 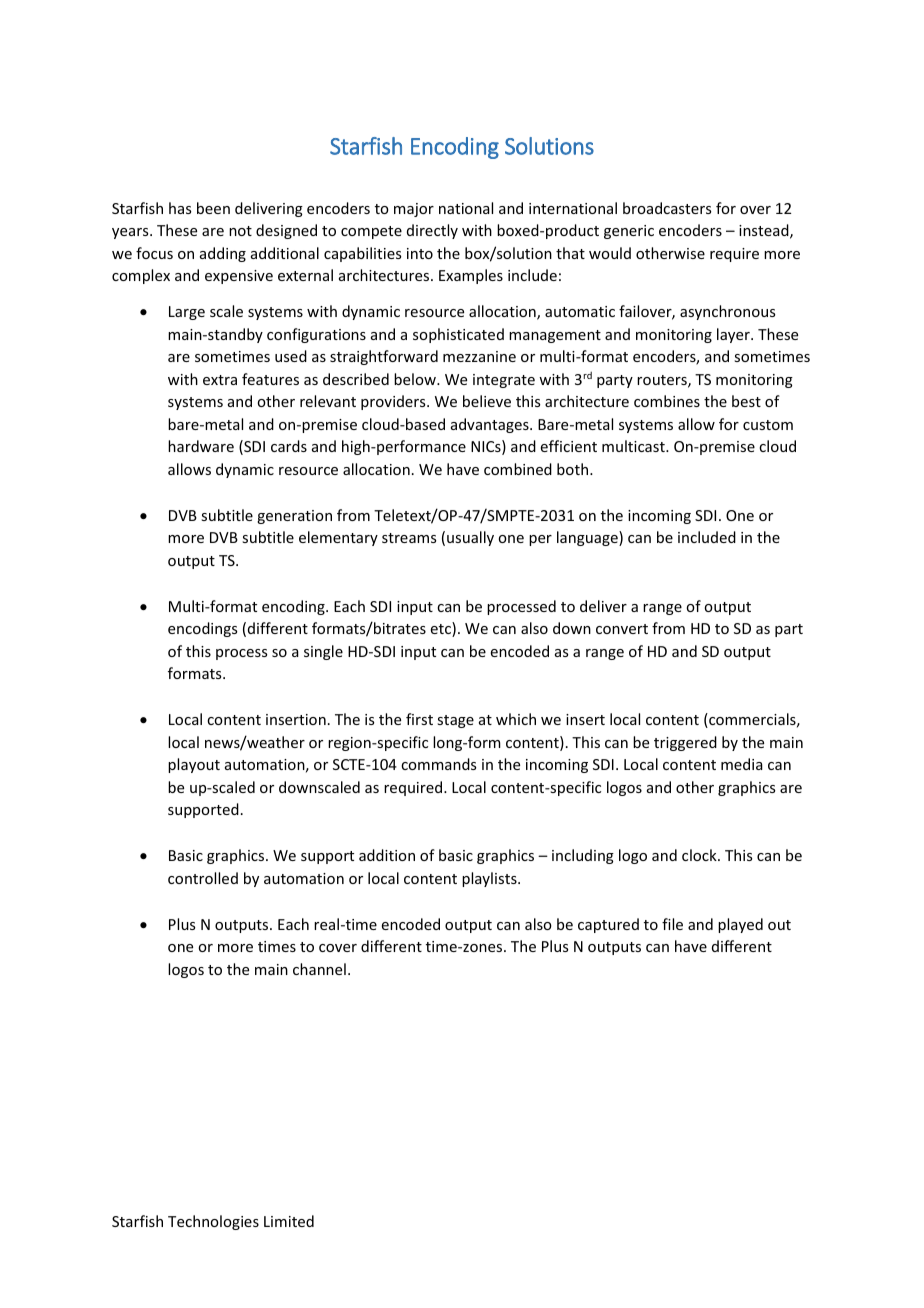 I want to click on file, so click(x=672, y=924).
